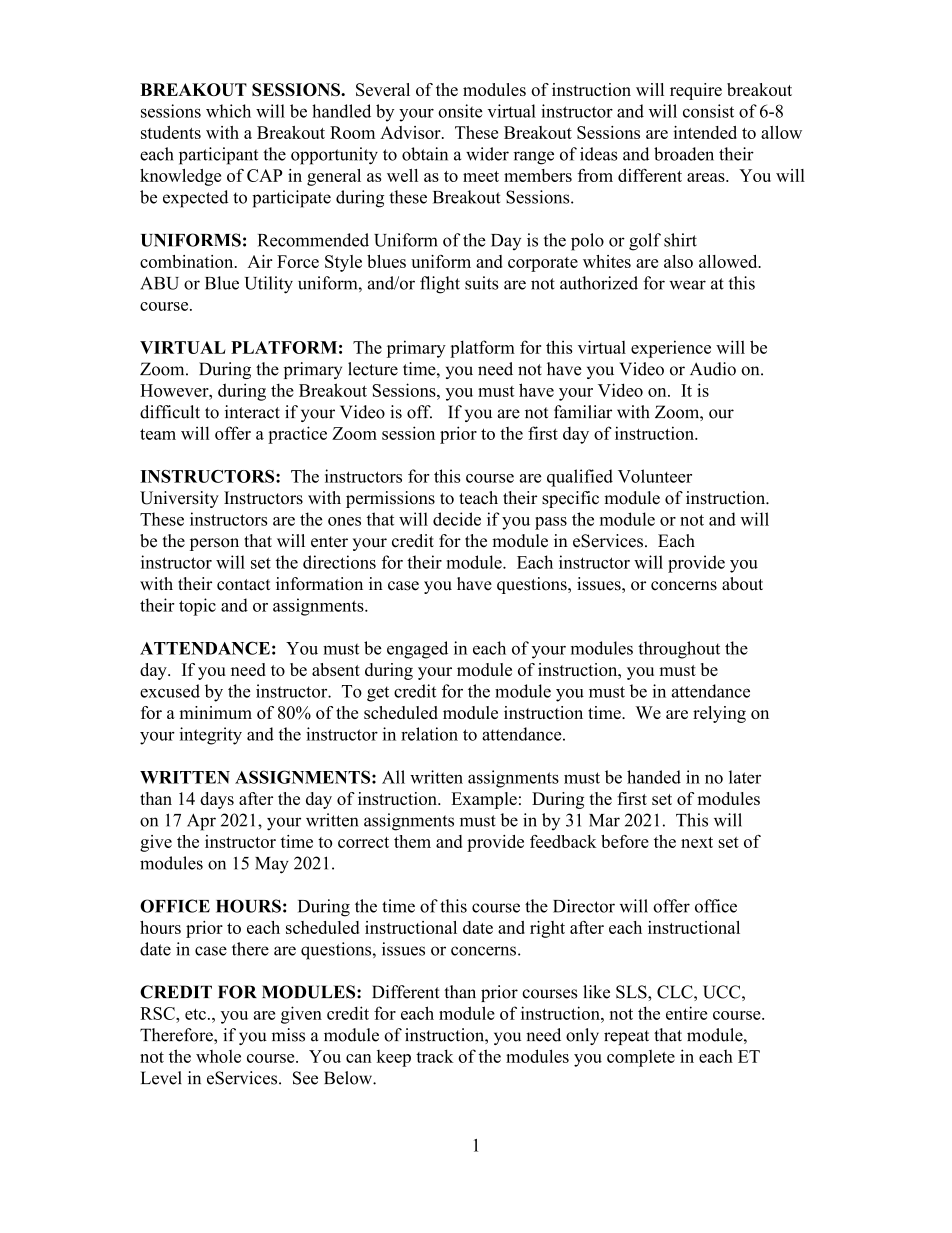 This screenshot has width=952, height=1233. I want to click on which, so click(228, 111).
